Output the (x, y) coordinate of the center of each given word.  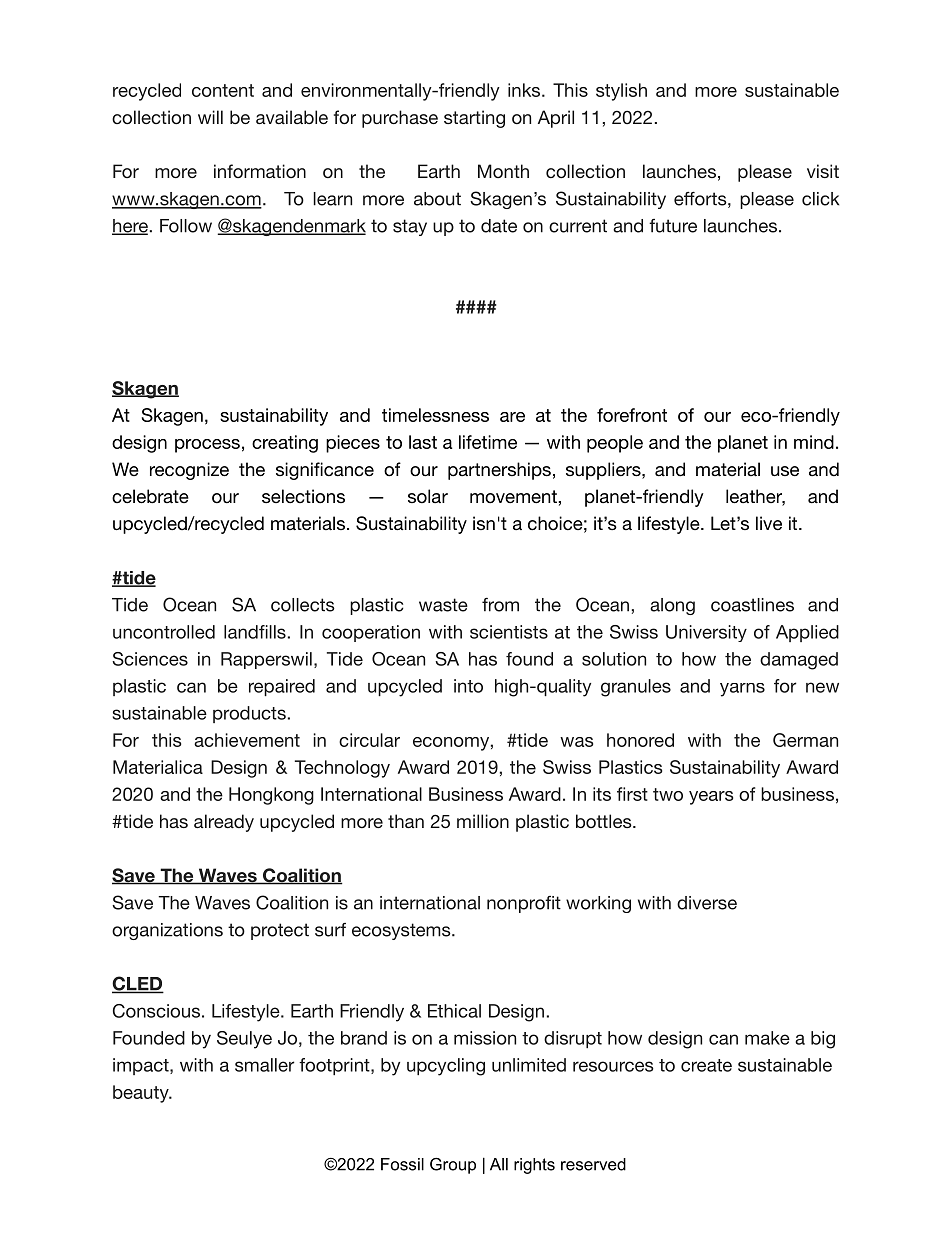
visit (823, 171)
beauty (142, 1094)
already (224, 823)
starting (474, 119)
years (711, 798)
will (210, 117)
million (483, 821)
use (785, 471)
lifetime (488, 442)
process (207, 446)
